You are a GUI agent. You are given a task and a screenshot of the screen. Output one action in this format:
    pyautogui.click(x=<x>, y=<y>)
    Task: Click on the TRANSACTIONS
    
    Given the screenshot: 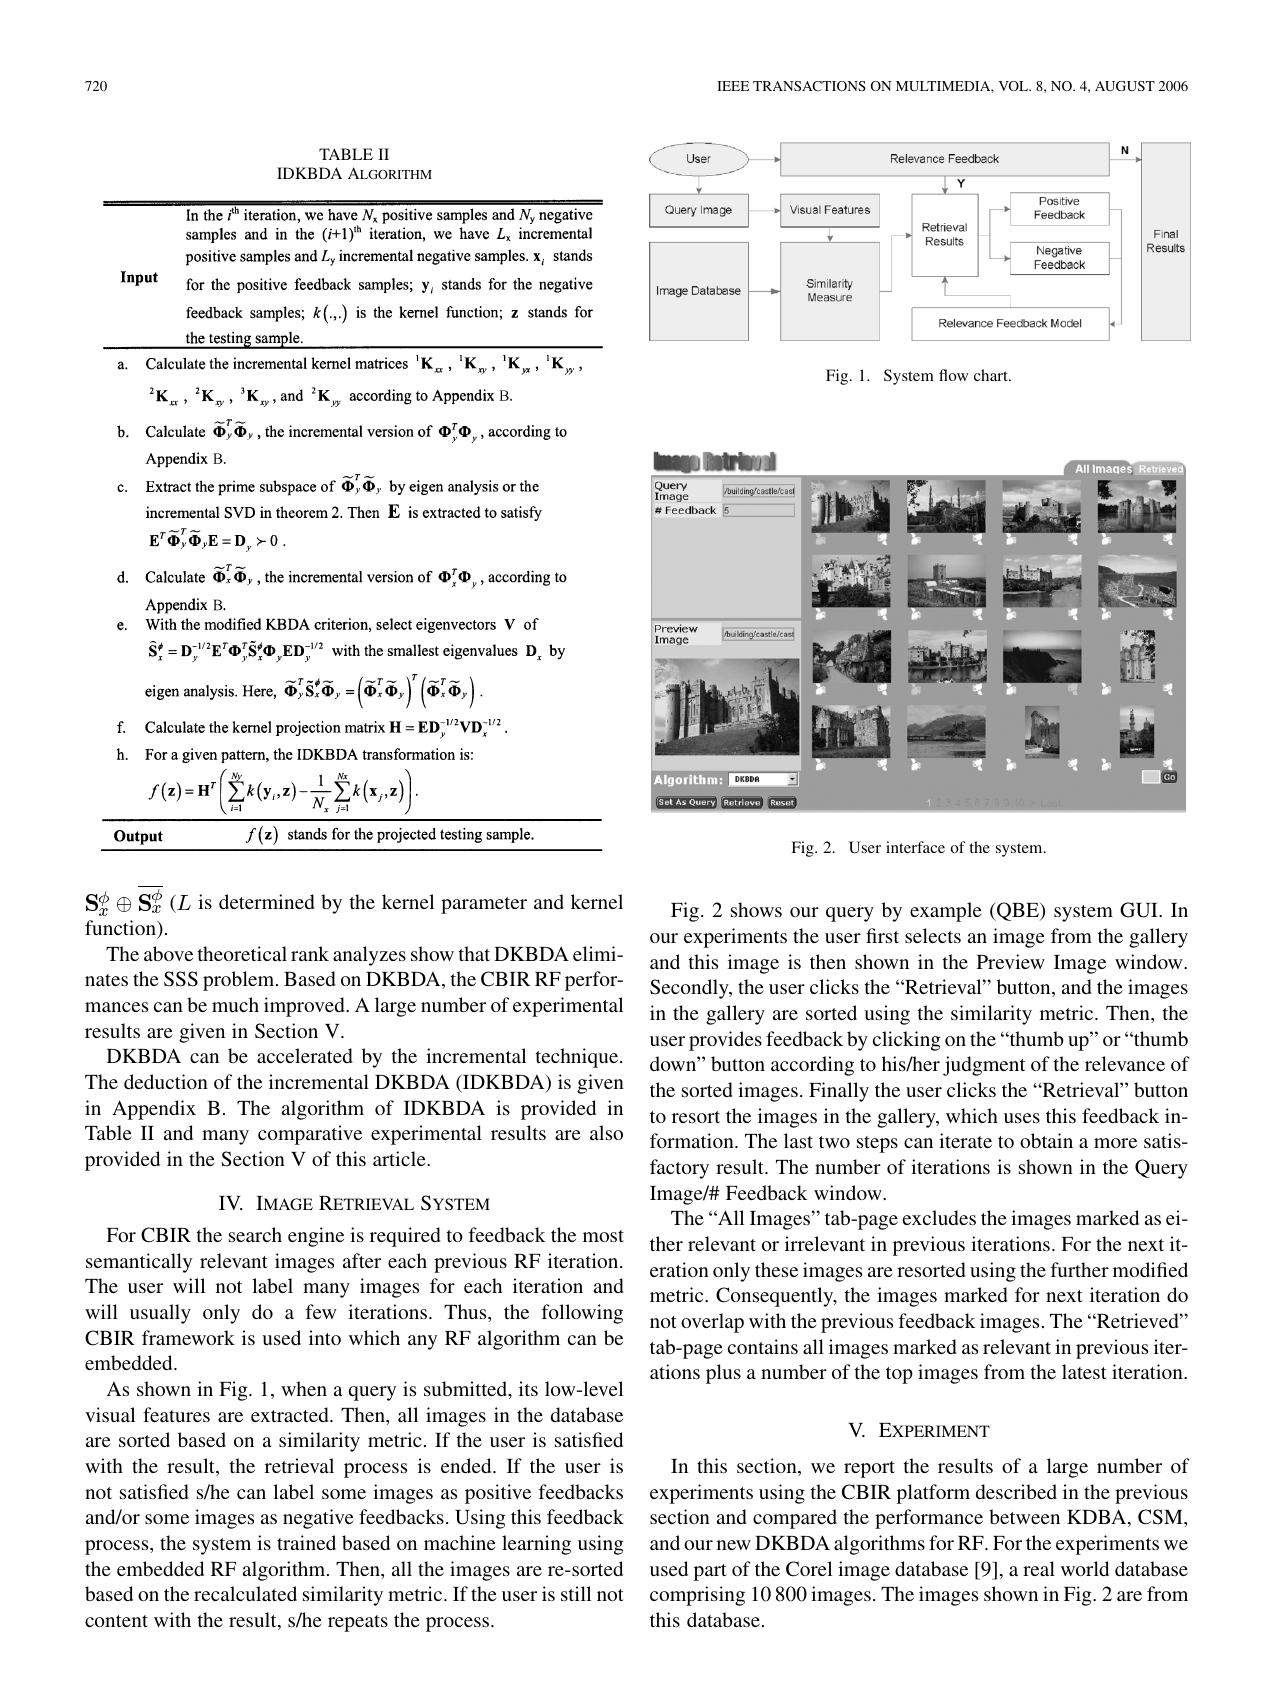 What is the action you would take?
    pyautogui.click(x=809, y=86)
